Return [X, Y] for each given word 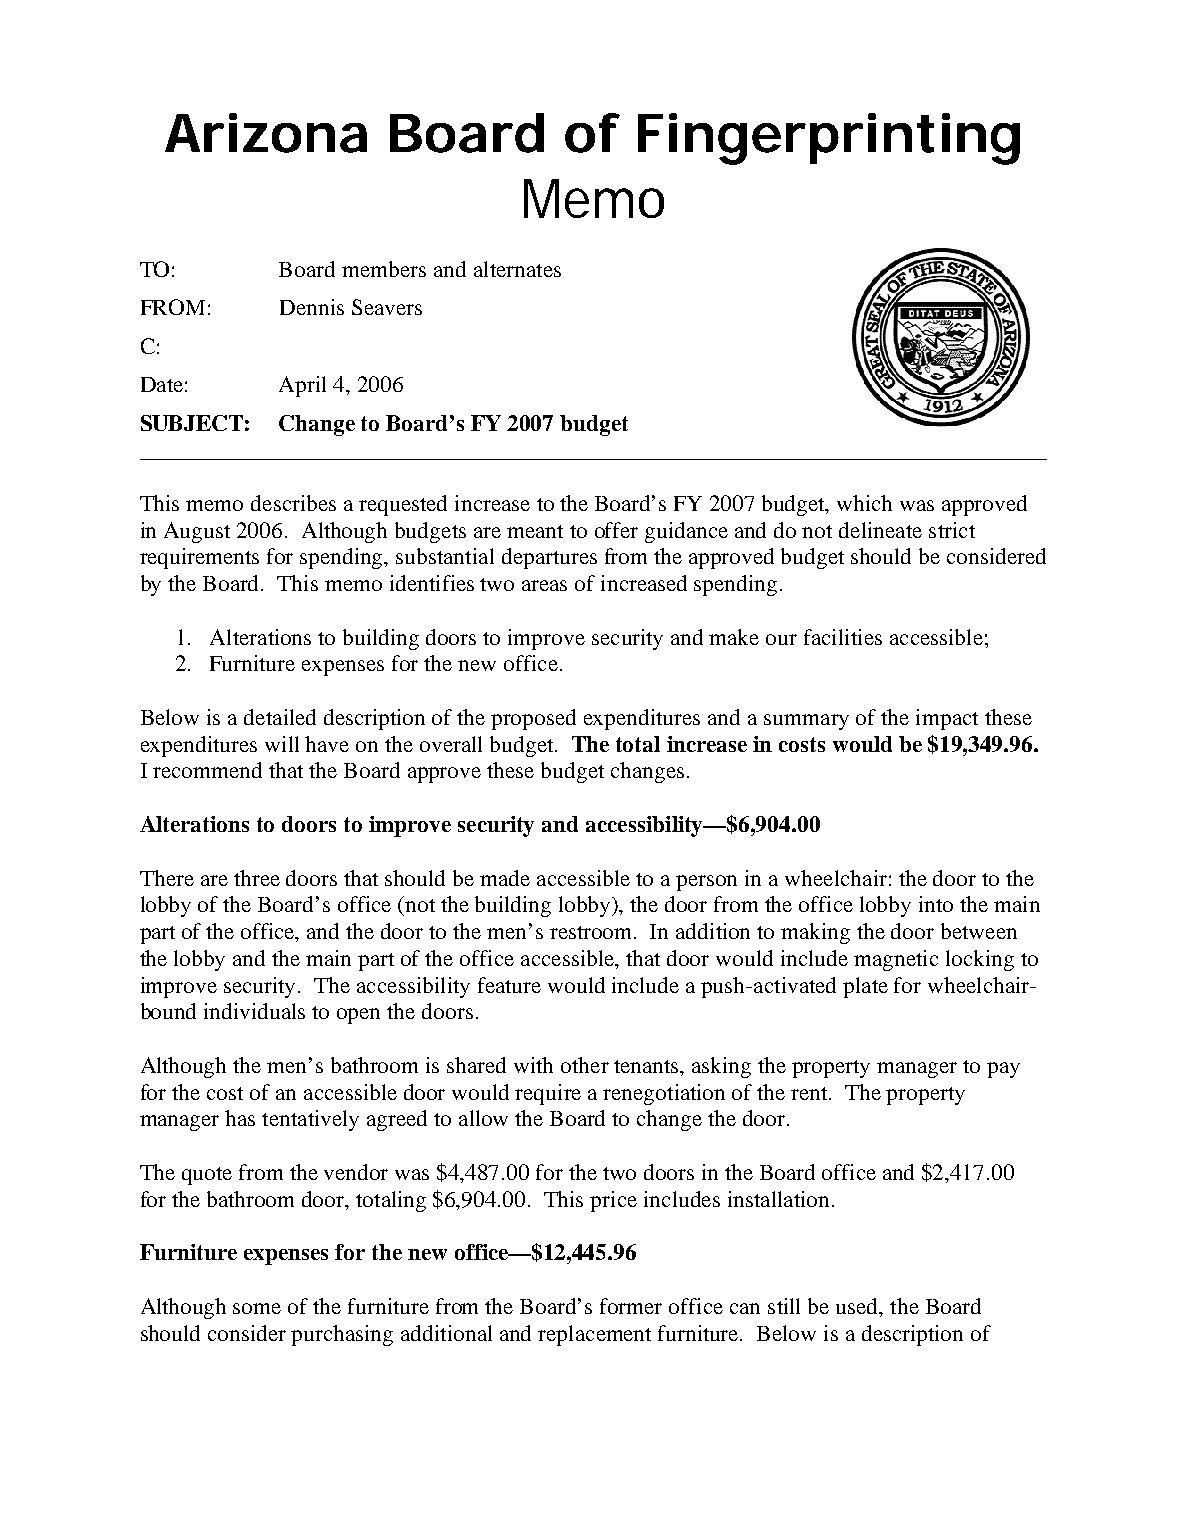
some [257, 1308]
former [631, 1306]
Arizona [266, 133]
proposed [533, 719]
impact [947, 719]
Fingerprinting [829, 139]
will [282, 744]
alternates [517, 269]
